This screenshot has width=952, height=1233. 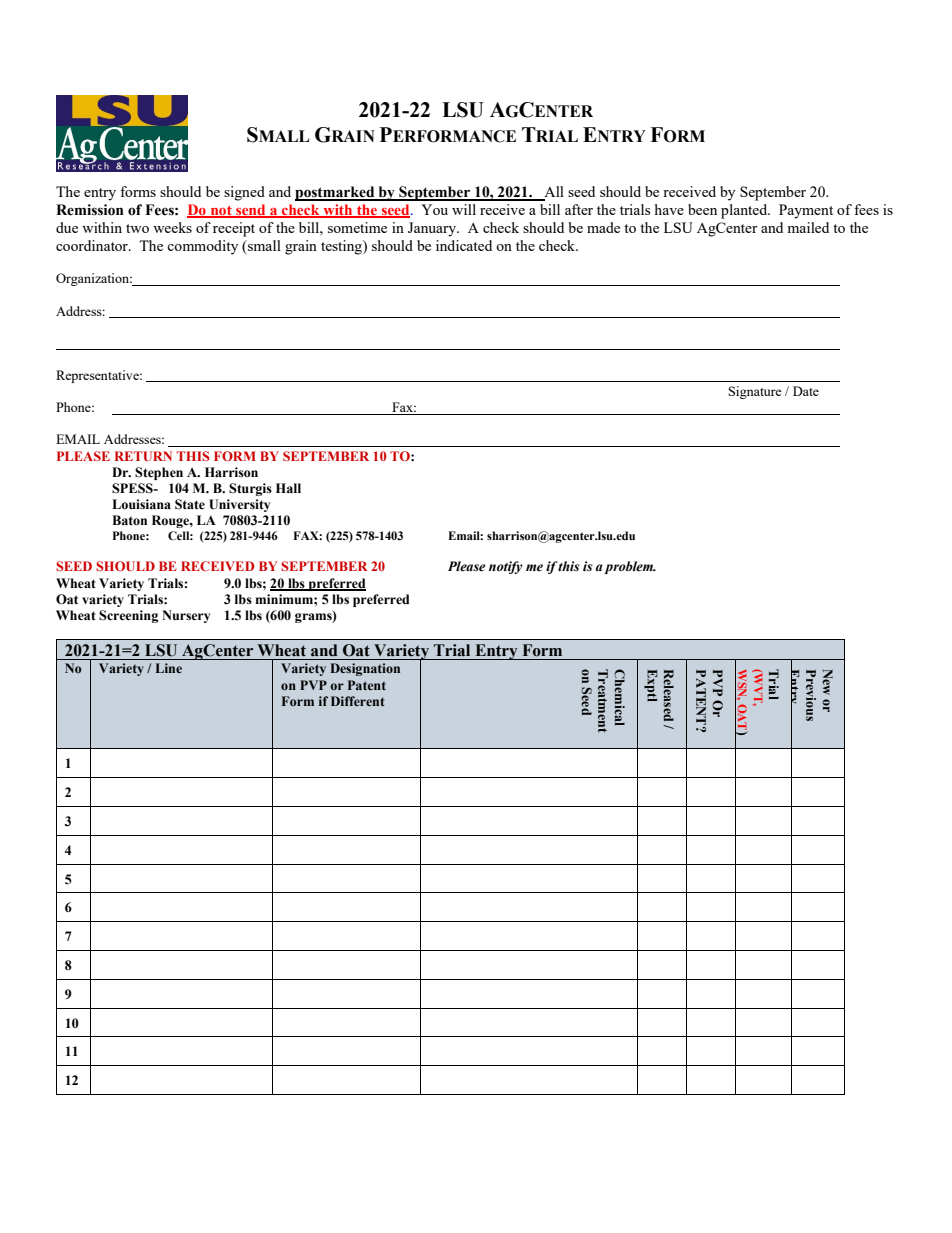 What do you see at coordinates (629, 567) in the screenshot?
I see `problem` at bounding box center [629, 567].
